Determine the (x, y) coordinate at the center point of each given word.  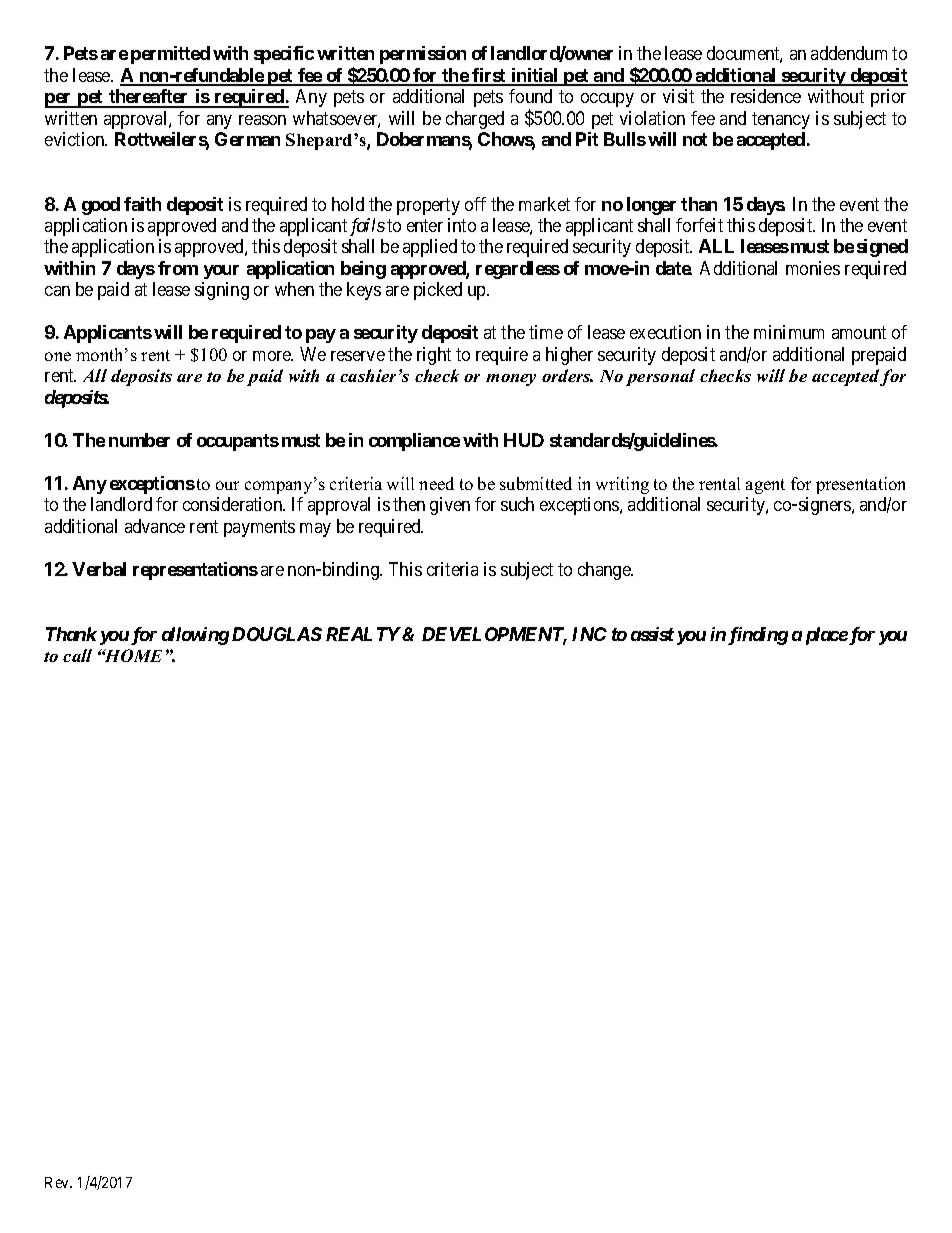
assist (652, 634)
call (77, 655)
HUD (524, 440)
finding (758, 636)
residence (766, 96)
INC (589, 634)
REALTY (363, 634)
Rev (58, 1182)
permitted (170, 55)
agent (765, 486)
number (139, 440)
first (490, 76)
